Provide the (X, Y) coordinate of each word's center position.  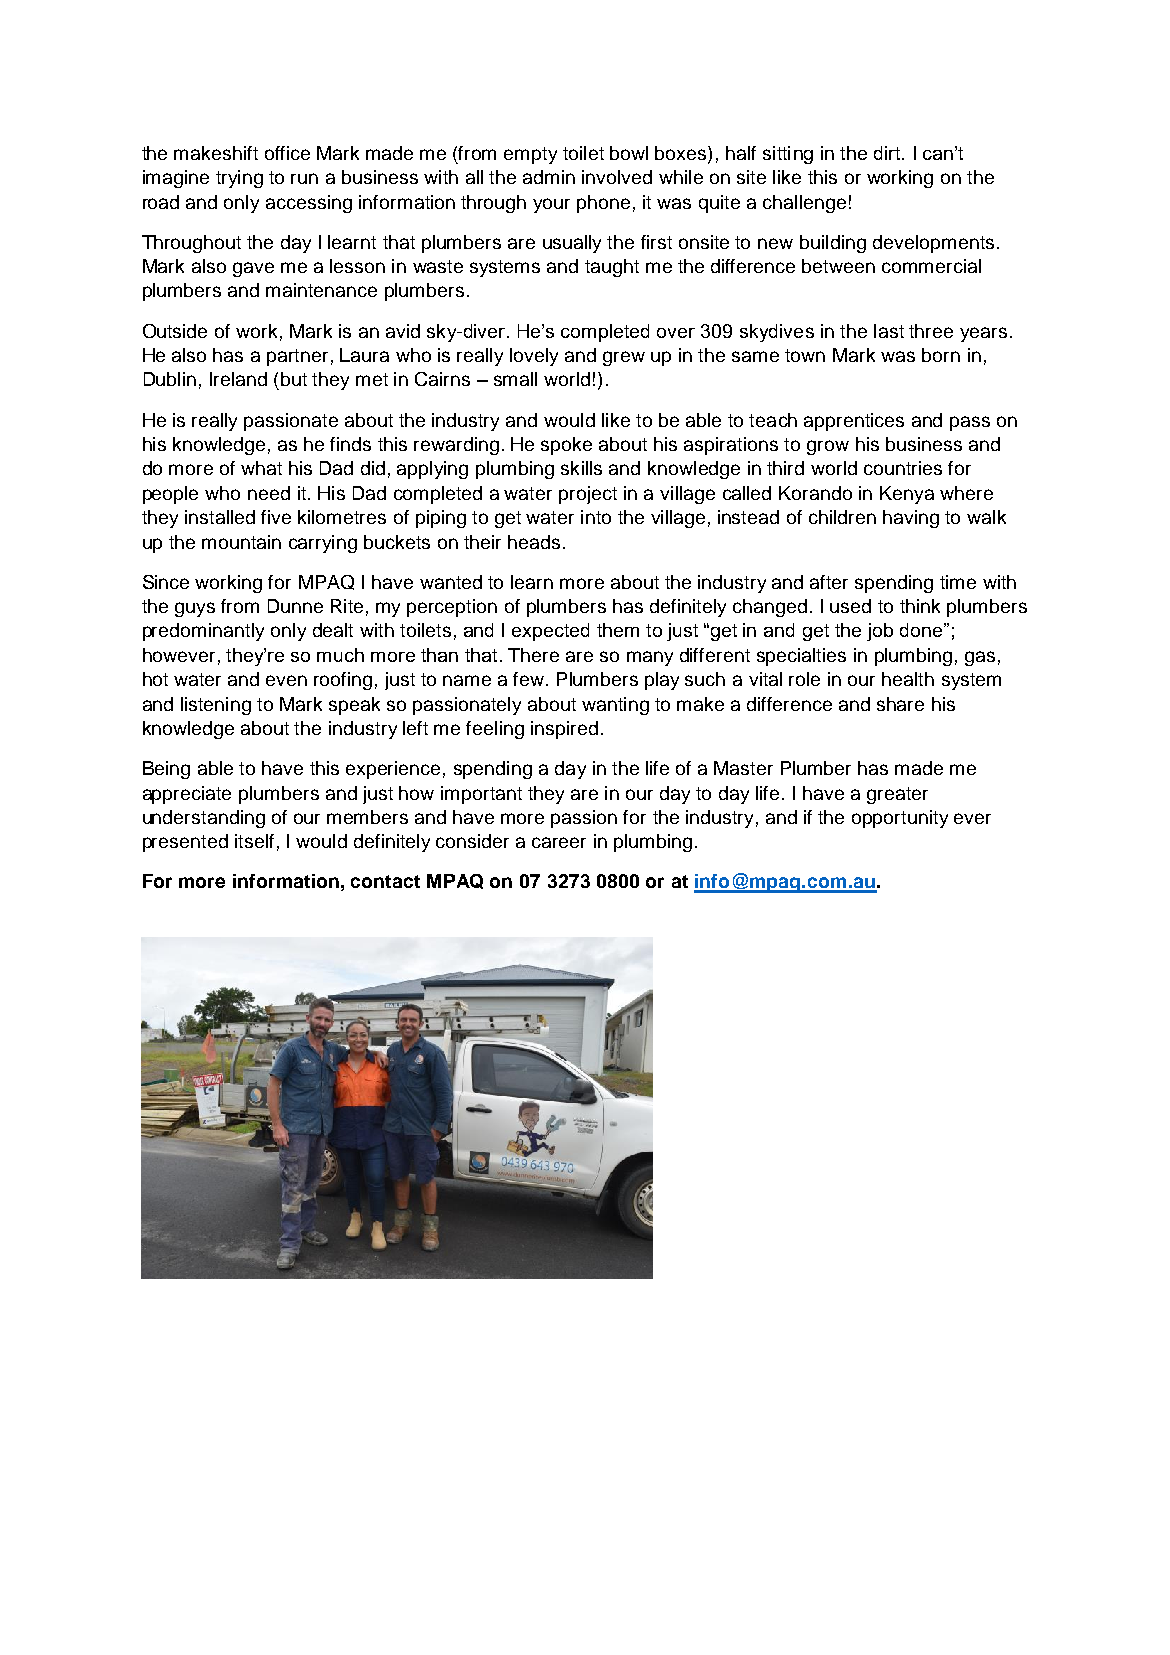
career (559, 842)
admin (549, 177)
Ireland (238, 379)
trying (239, 179)
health (908, 679)
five (276, 517)
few (528, 679)
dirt (888, 153)
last (889, 331)
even (286, 680)
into (596, 517)
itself (254, 841)
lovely (534, 357)
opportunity (900, 819)
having (911, 519)
